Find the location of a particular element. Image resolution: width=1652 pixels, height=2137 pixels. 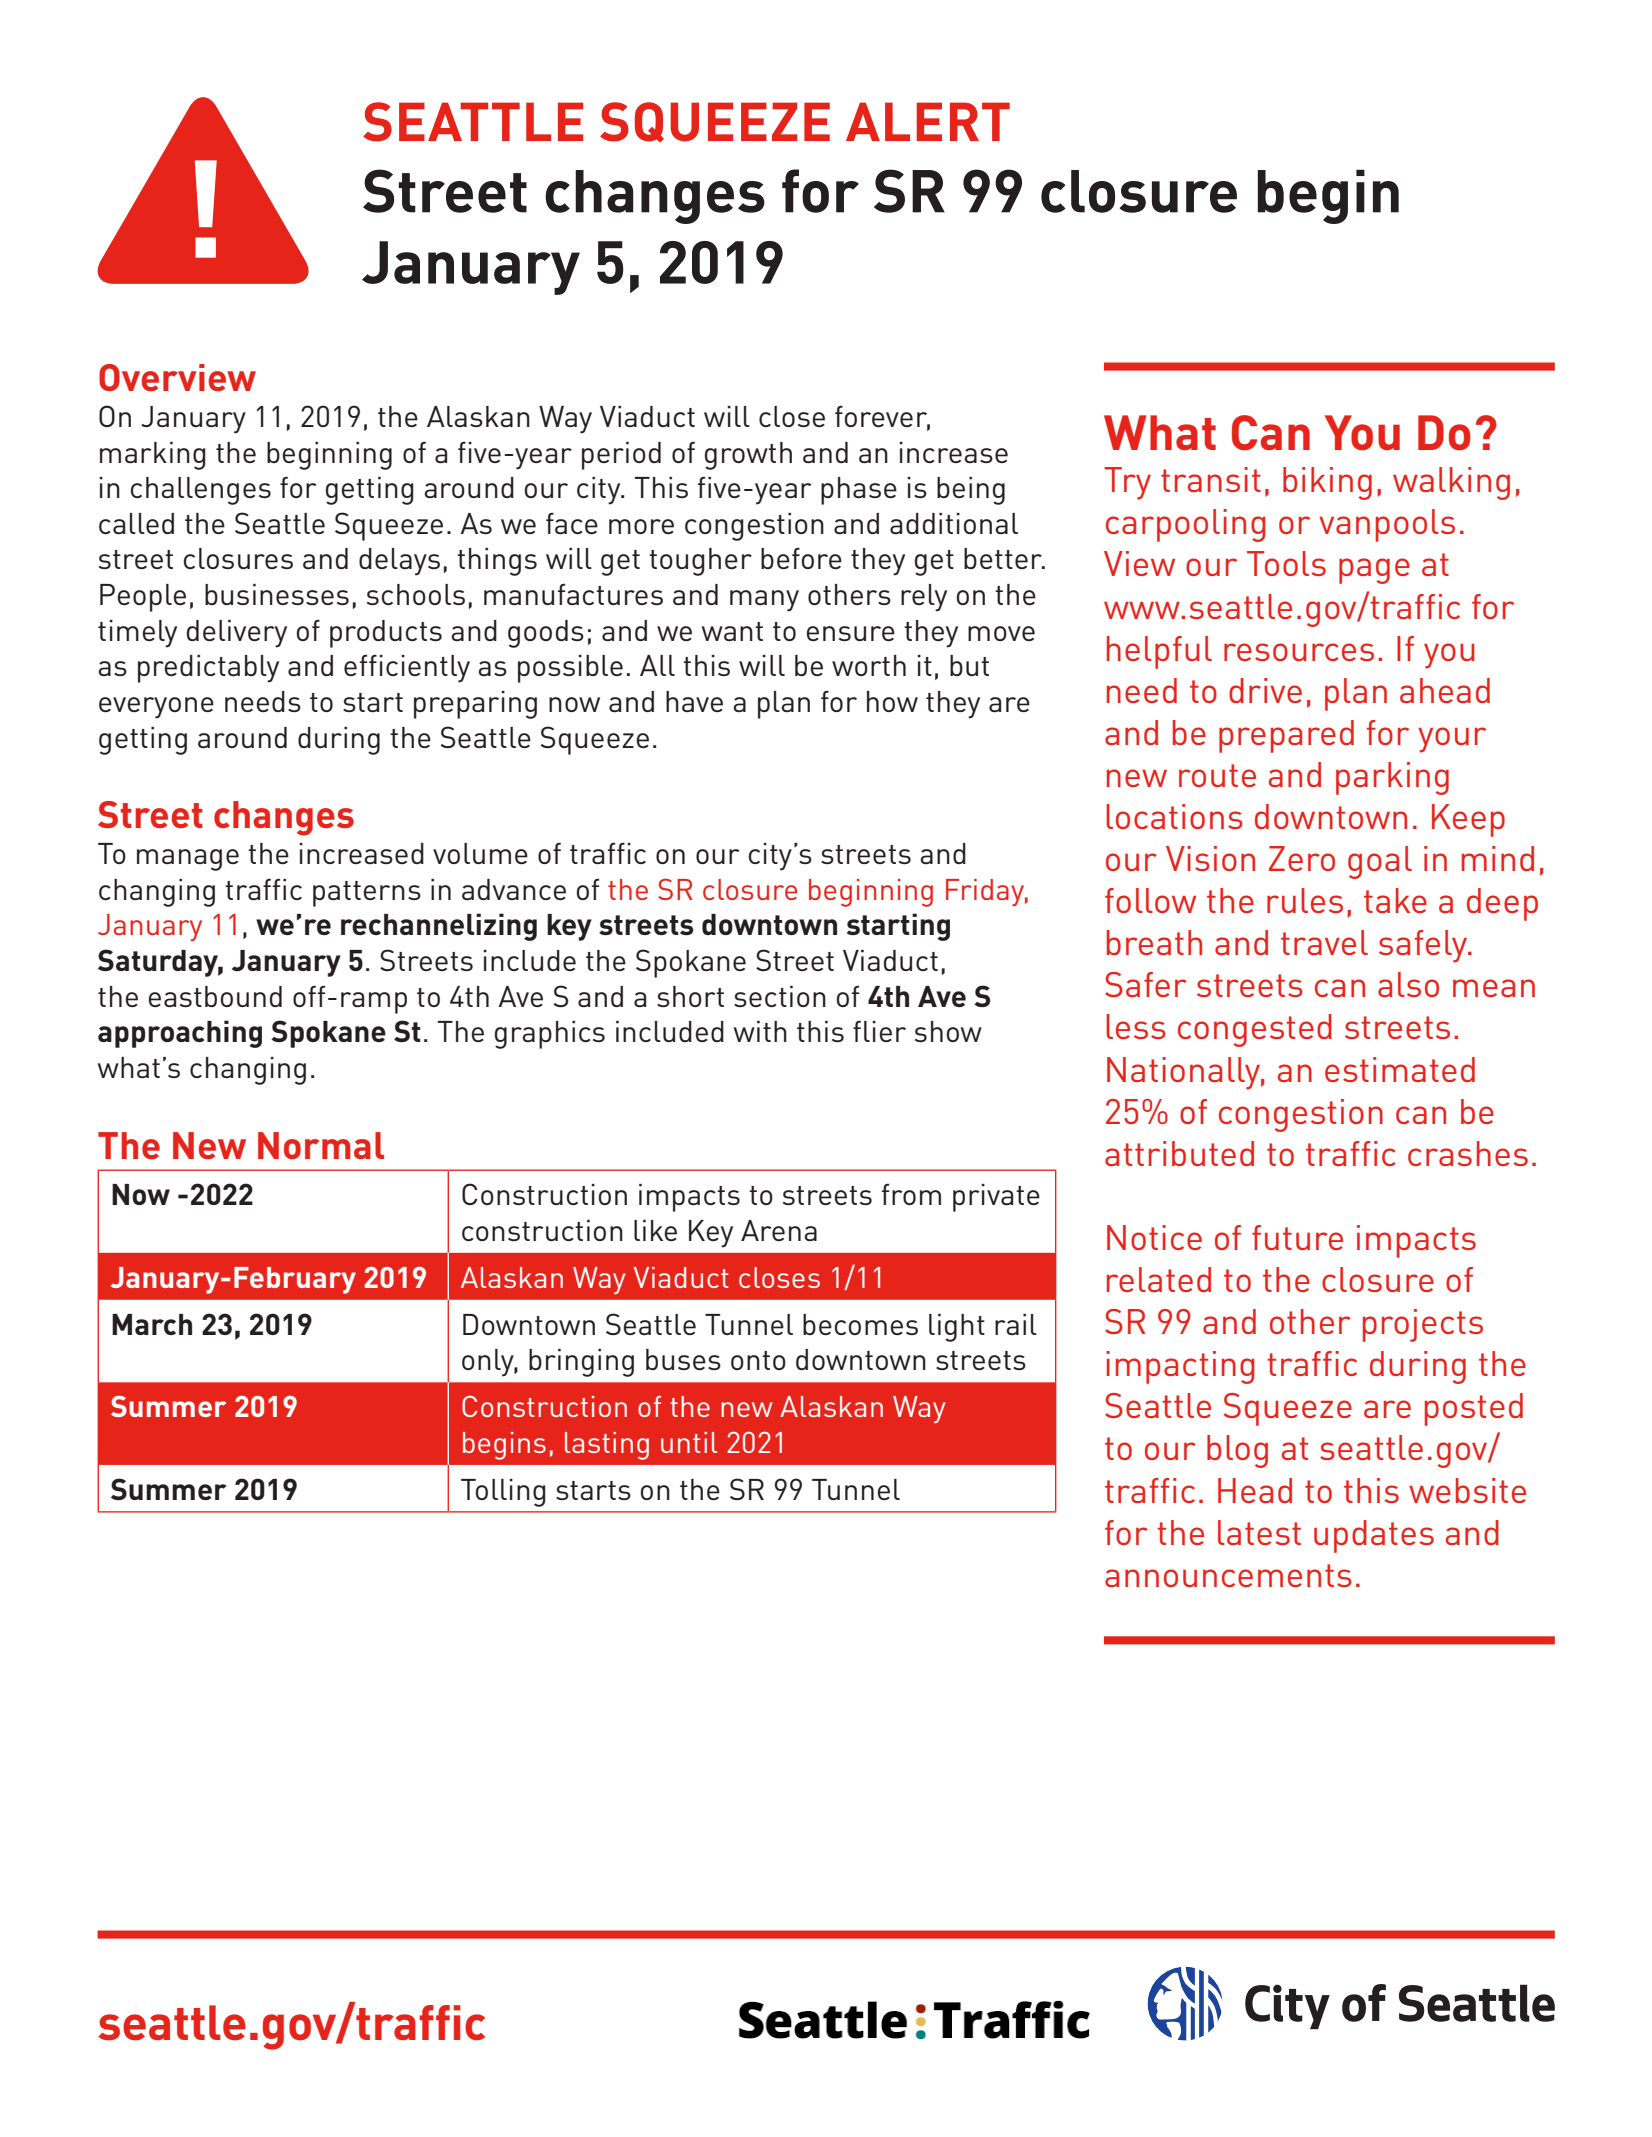

biking is located at coordinates (1327, 483).
